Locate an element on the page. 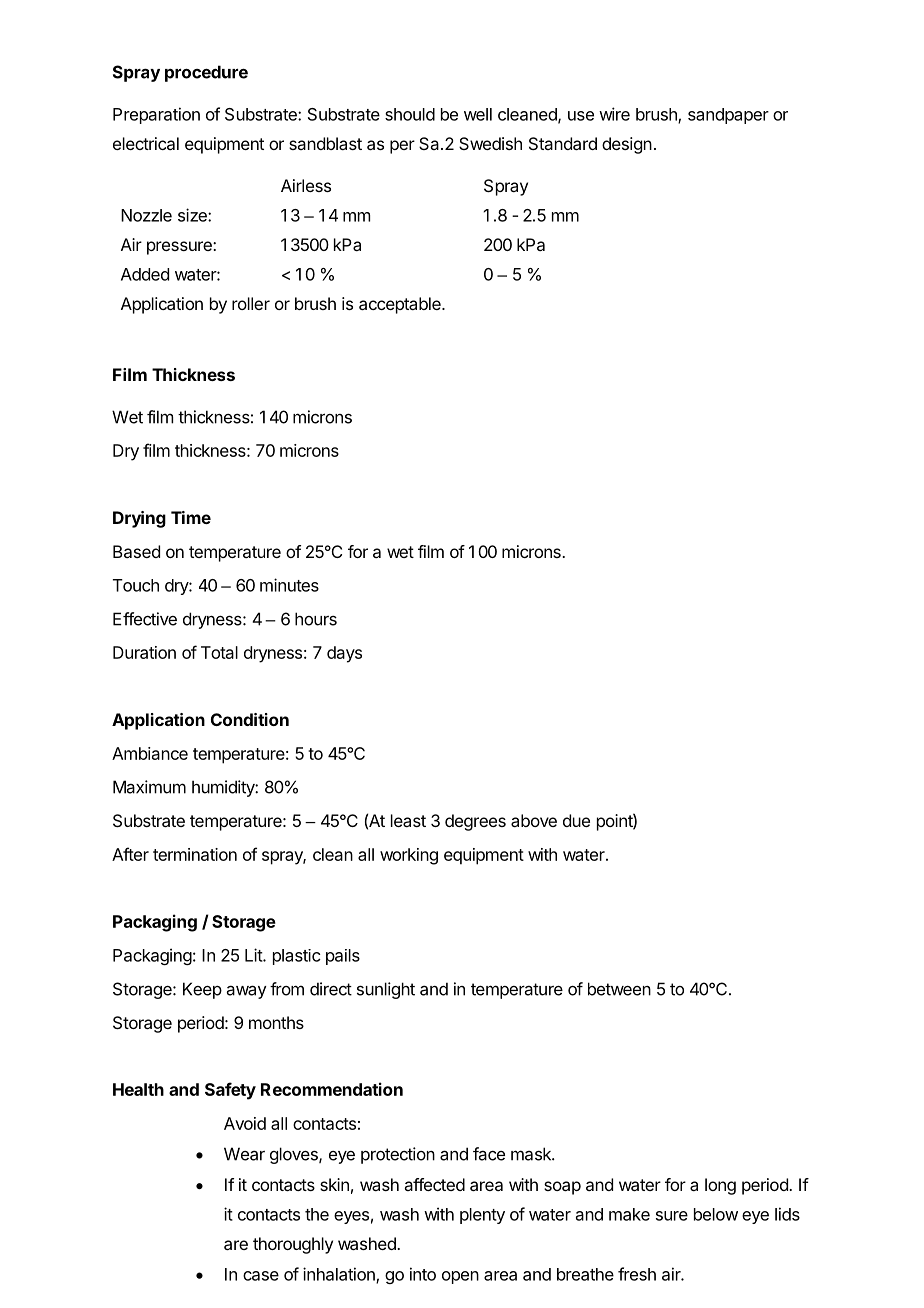 This document has height=1308, width=924. design is located at coordinates (627, 145).
